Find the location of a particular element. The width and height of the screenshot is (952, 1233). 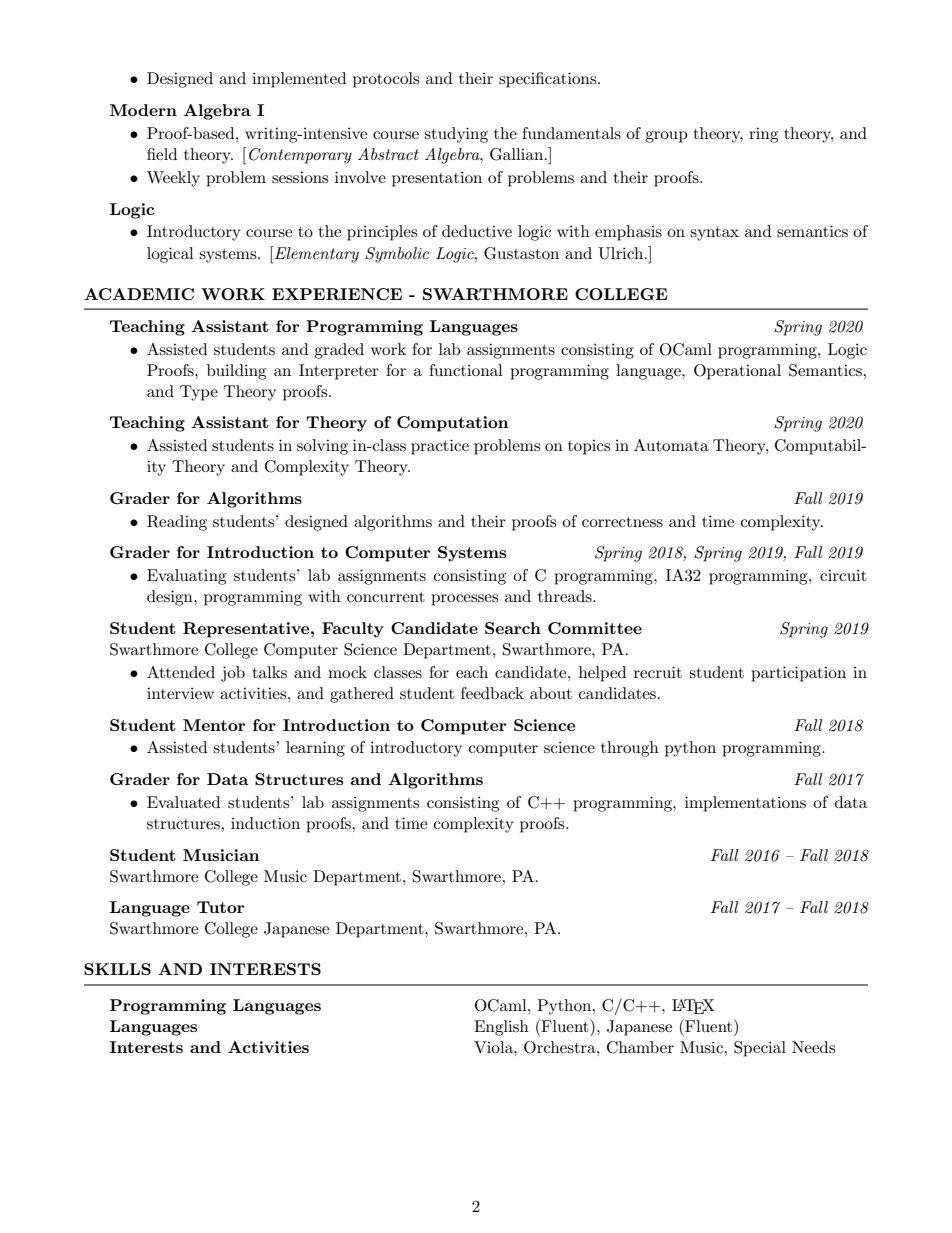

participation is located at coordinates (798, 674).
